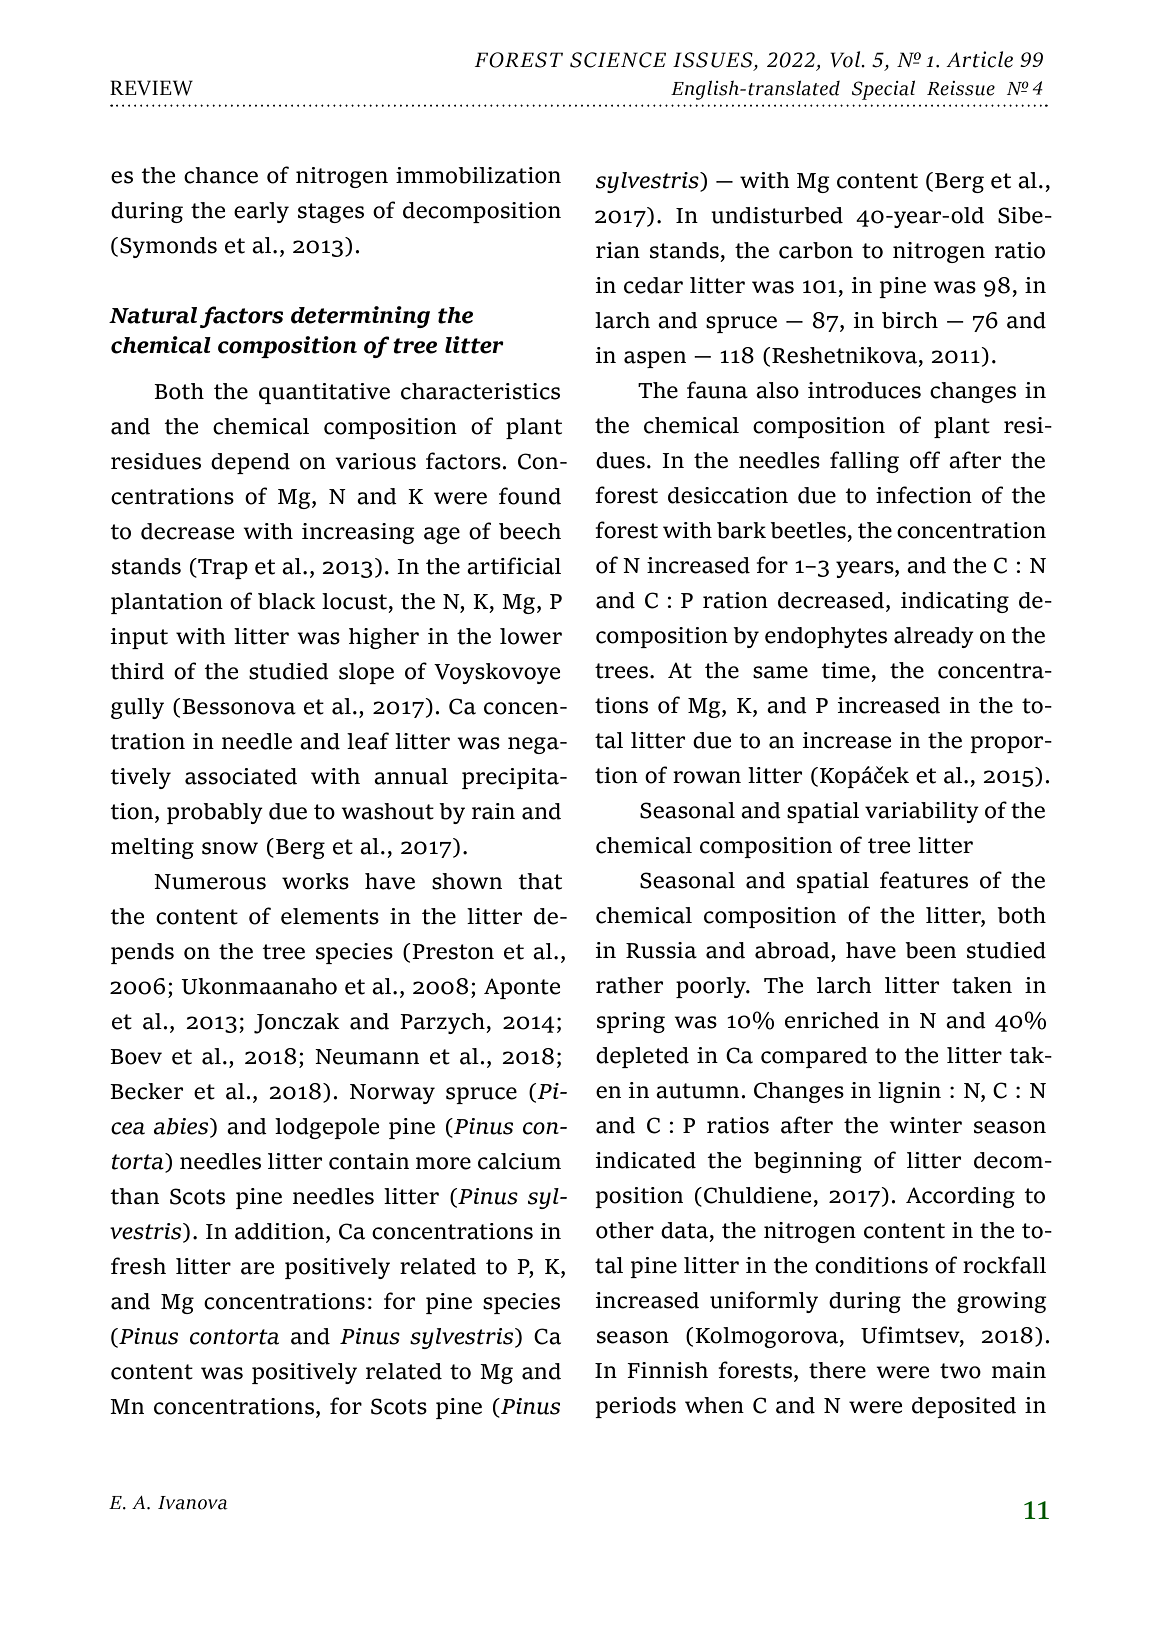  I want to click on rain, so click(493, 811).
